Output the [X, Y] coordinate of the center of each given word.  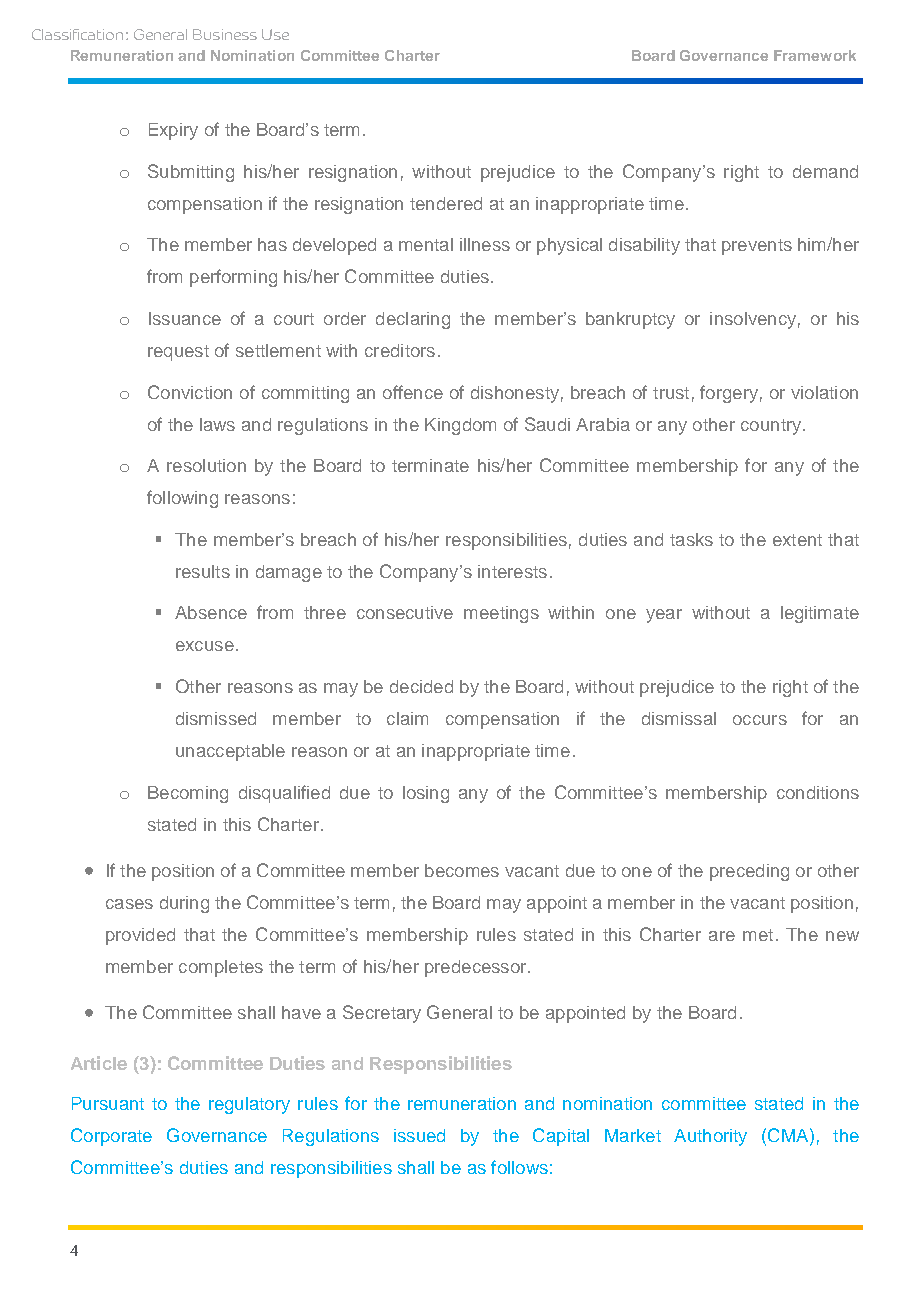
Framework [815, 55]
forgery [729, 394]
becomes [462, 870]
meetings [501, 614]
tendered [446, 203]
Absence [211, 612]
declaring [413, 320]
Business [225, 34]
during [184, 904]
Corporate [111, 1137]
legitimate [820, 614]
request [178, 353]
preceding [749, 872]
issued [419, 1135]
